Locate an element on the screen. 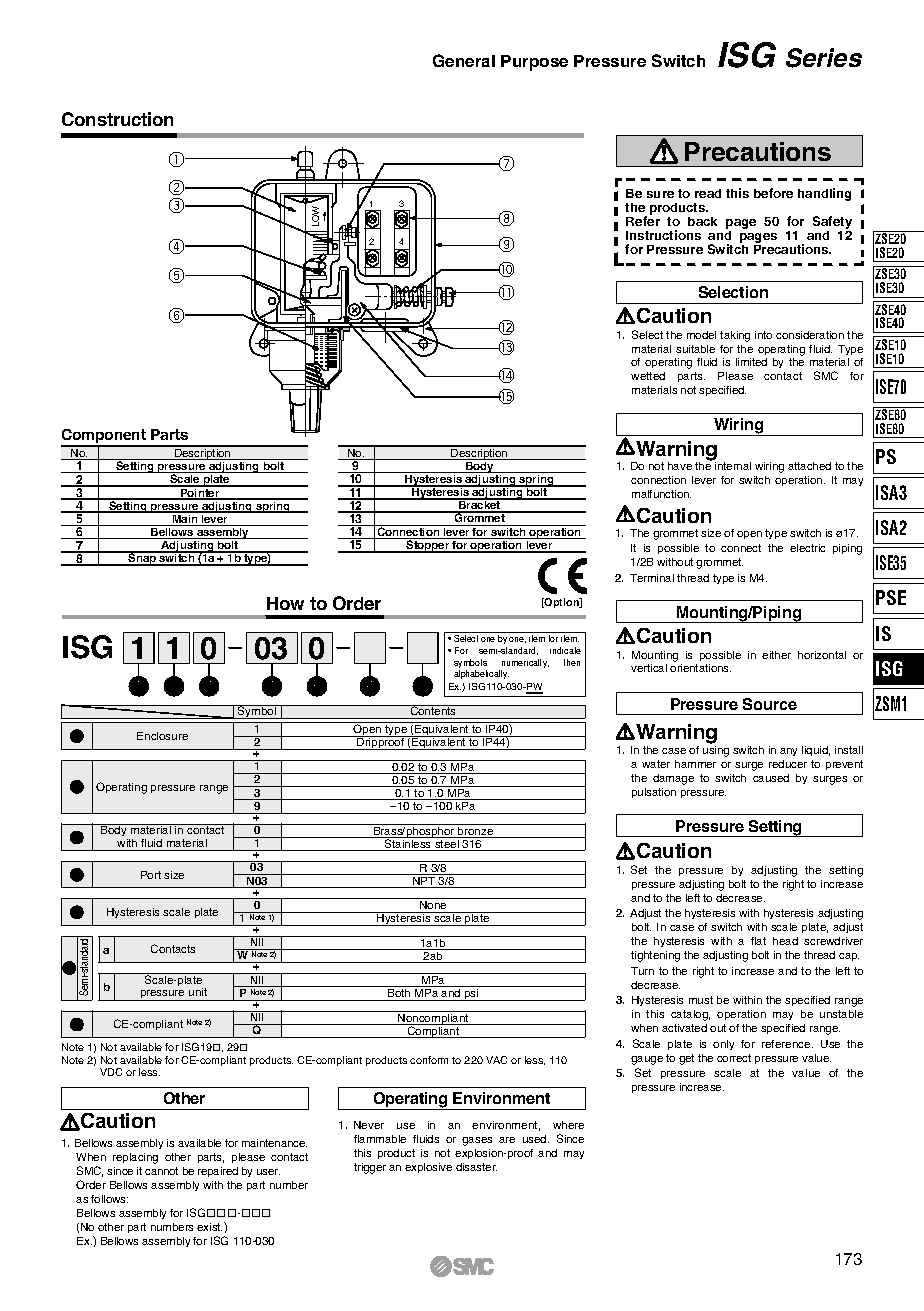 The width and height of the screenshot is (924, 1311). Purpose is located at coordinates (534, 63).
